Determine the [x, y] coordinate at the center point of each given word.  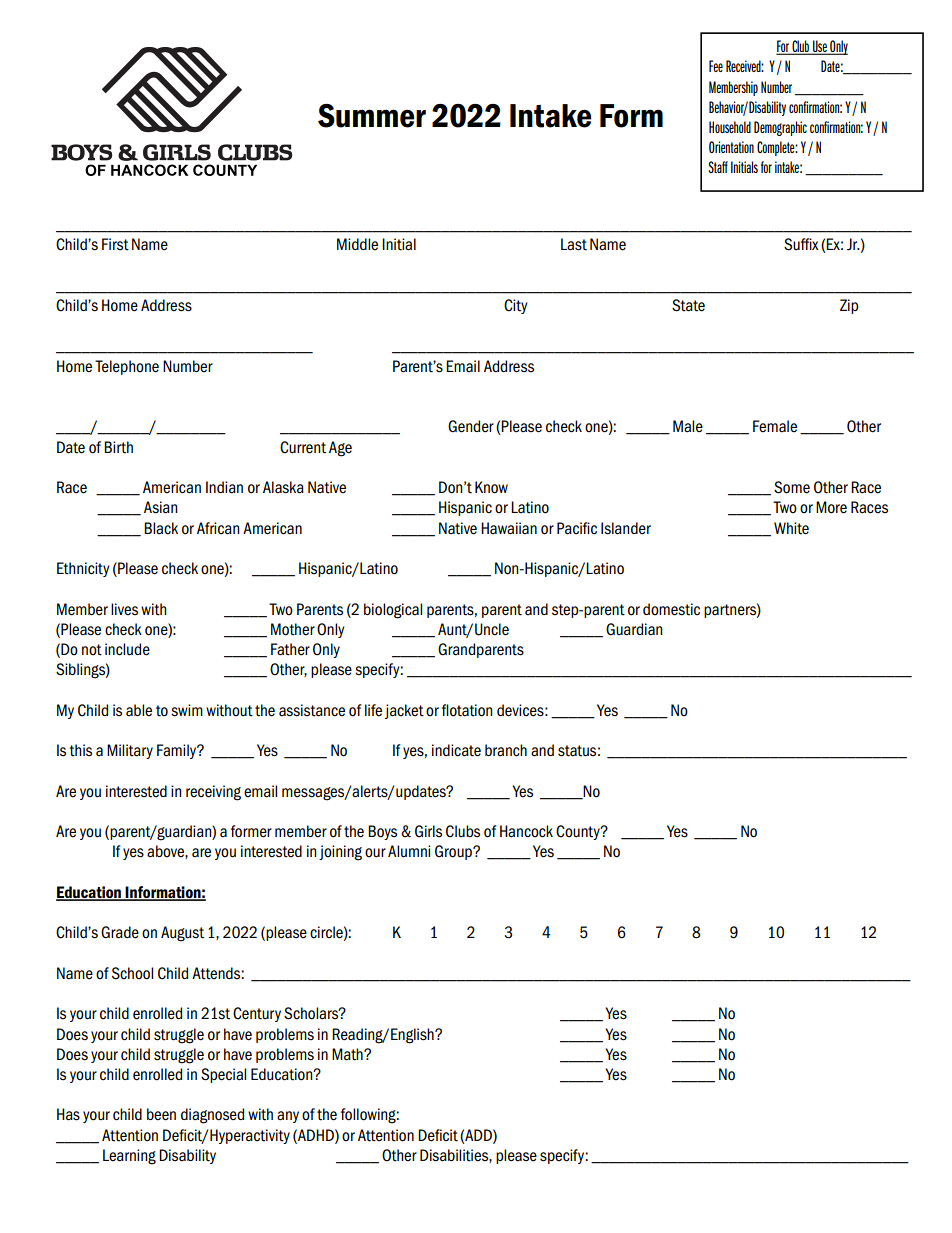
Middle [357, 244]
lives [124, 609]
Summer [372, 116]
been [161, 1114]
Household [730, 127]
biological [393, 611]
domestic [671, 609]
